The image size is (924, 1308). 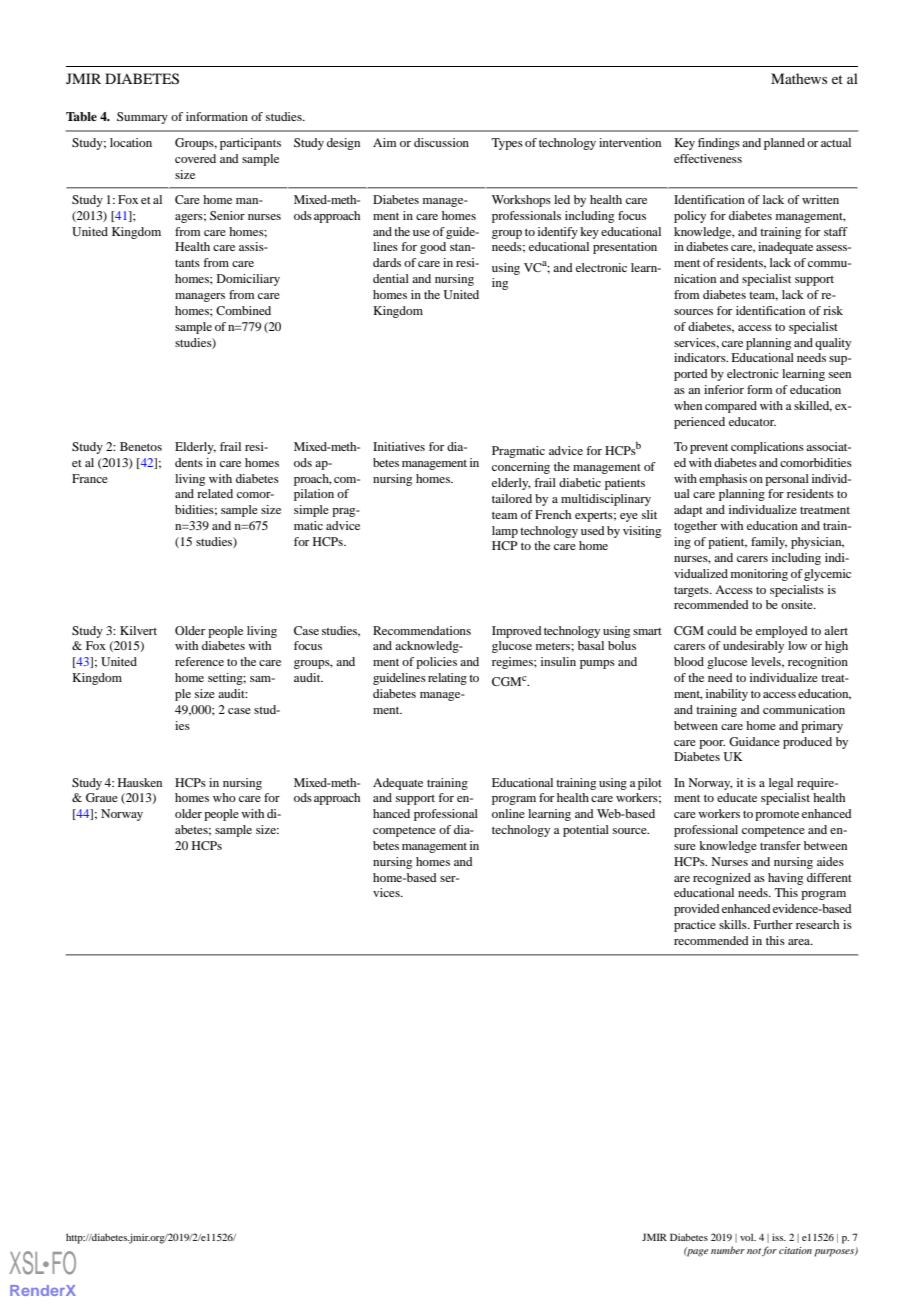 I want to click on planned, so click(x=784, y=144).
